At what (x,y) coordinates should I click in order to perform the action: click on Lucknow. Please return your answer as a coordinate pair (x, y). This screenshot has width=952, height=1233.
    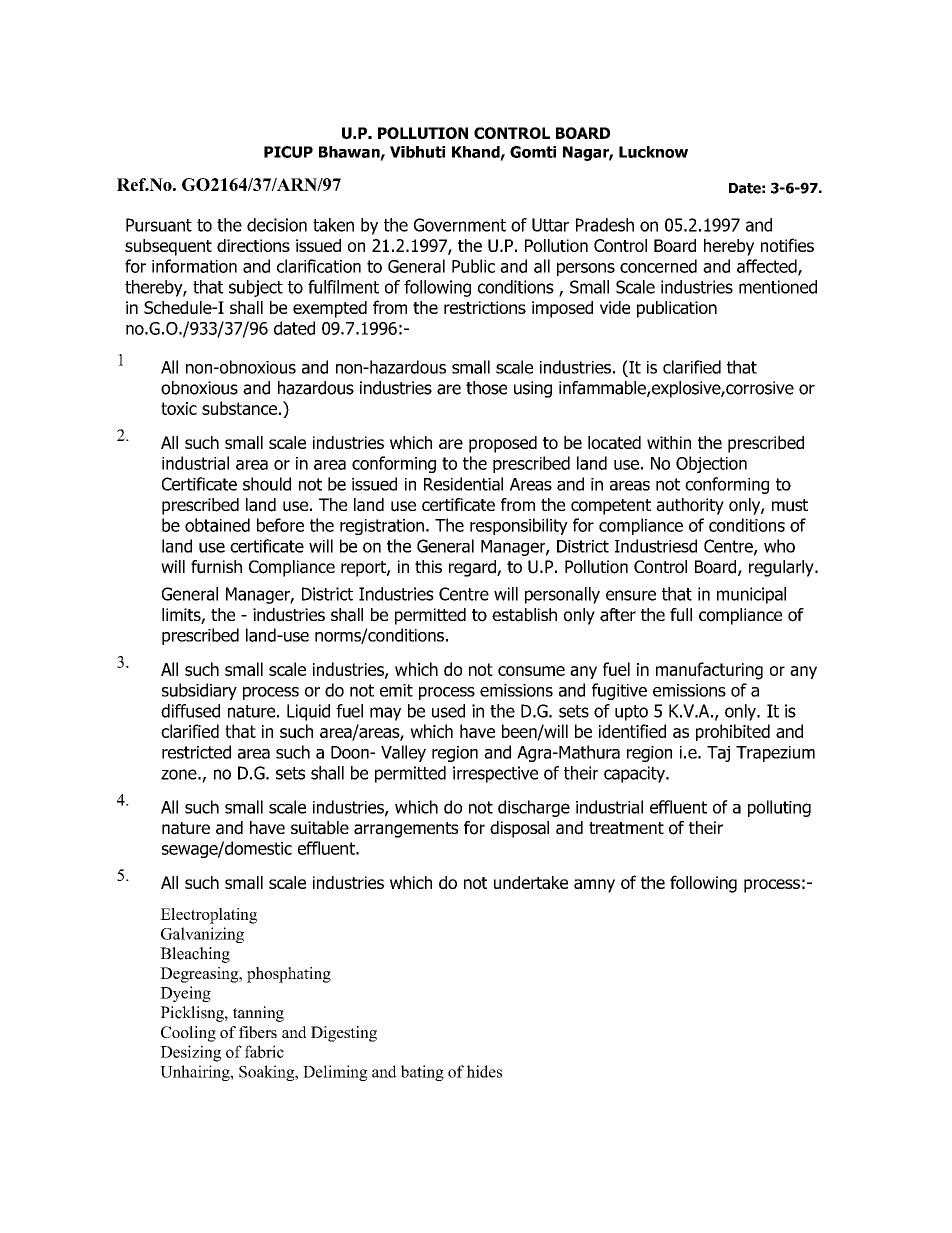
    Looking at the image, I should click on (653, 152).
